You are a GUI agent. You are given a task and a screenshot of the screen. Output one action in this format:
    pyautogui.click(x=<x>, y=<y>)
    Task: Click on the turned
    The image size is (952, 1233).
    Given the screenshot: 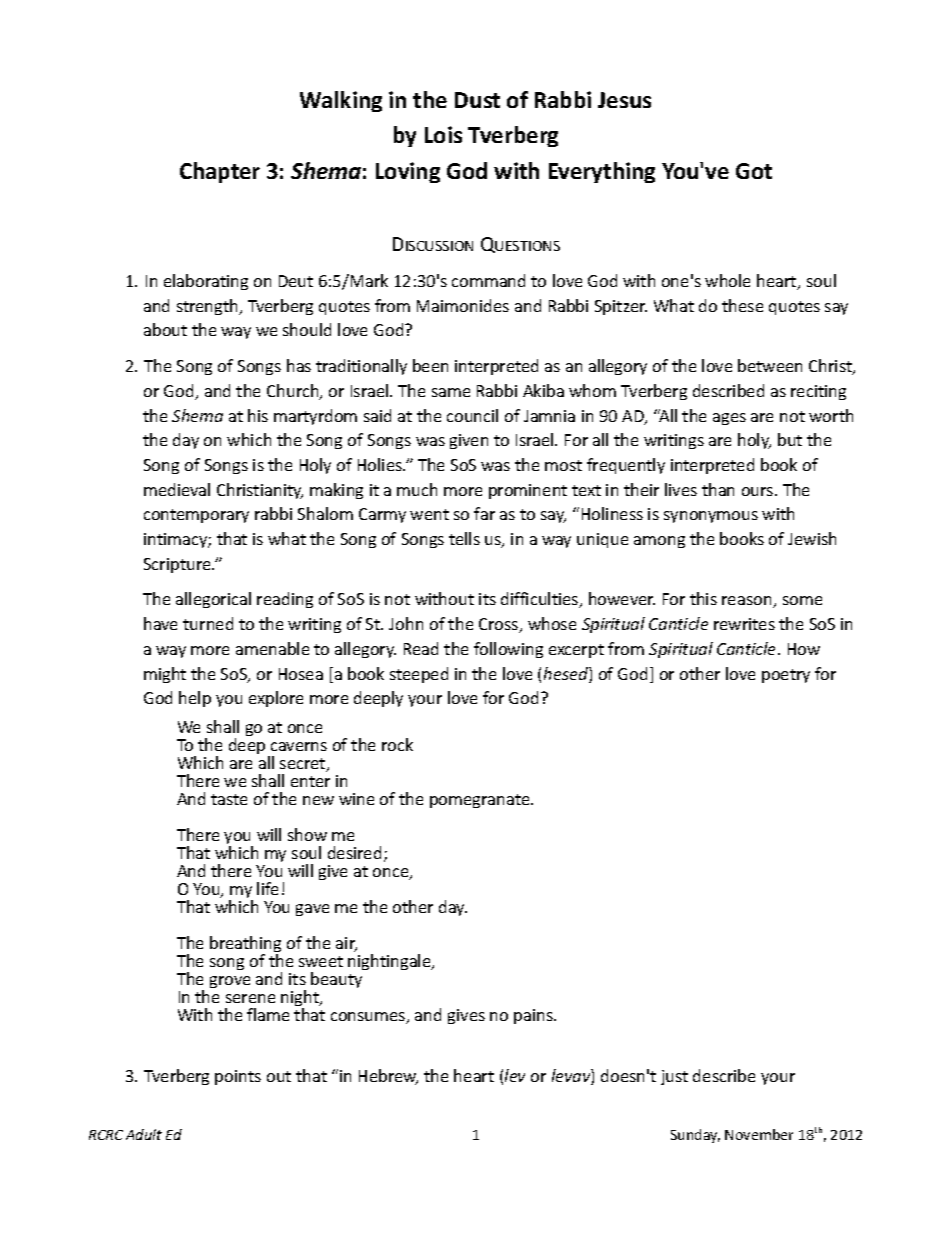 What is the action you would take?
    pyautogui.click(x=208, y=623)
